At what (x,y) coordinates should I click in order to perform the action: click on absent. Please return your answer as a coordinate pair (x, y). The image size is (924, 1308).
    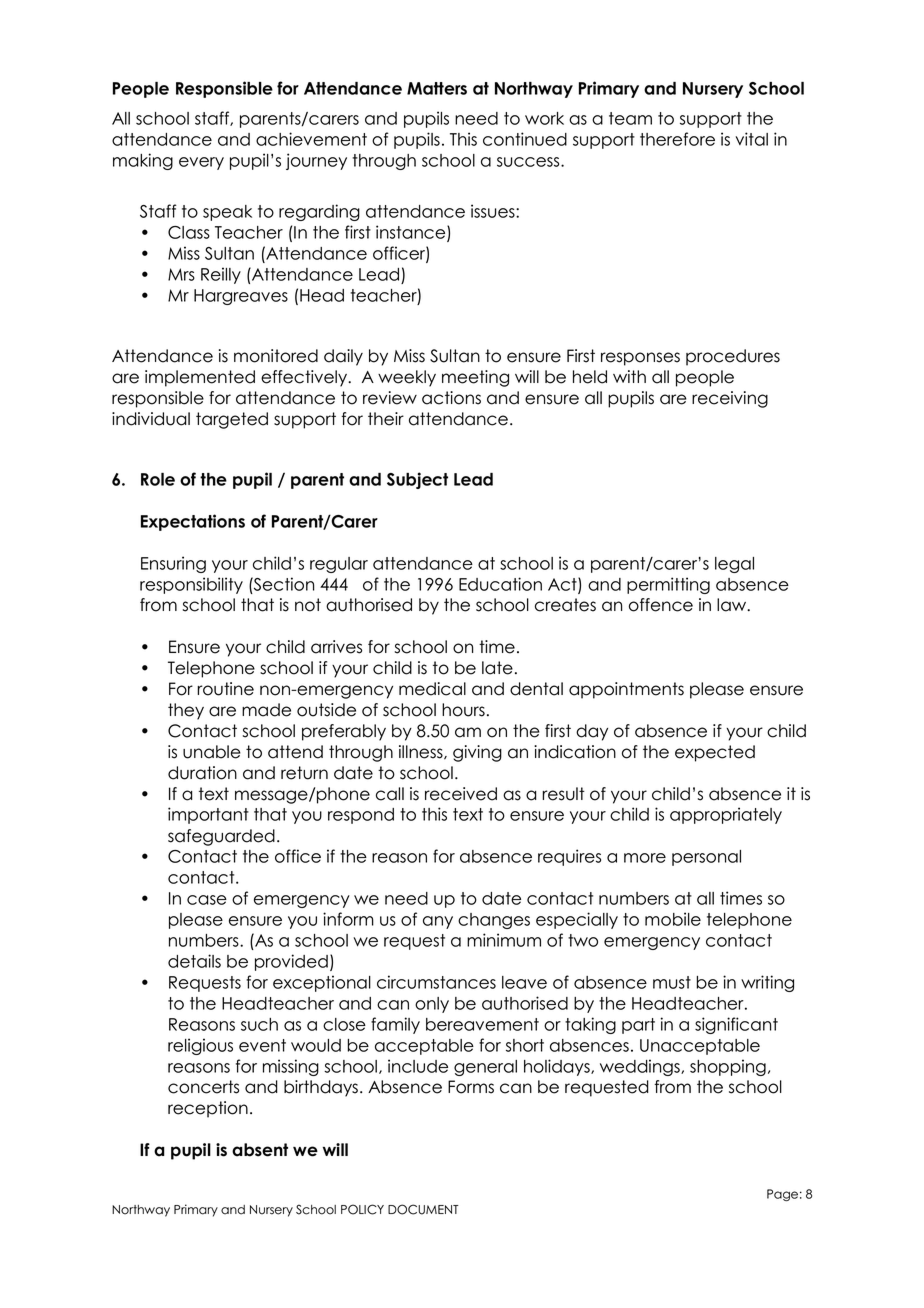
    Looking at the image, I should click on (260, 1150).
